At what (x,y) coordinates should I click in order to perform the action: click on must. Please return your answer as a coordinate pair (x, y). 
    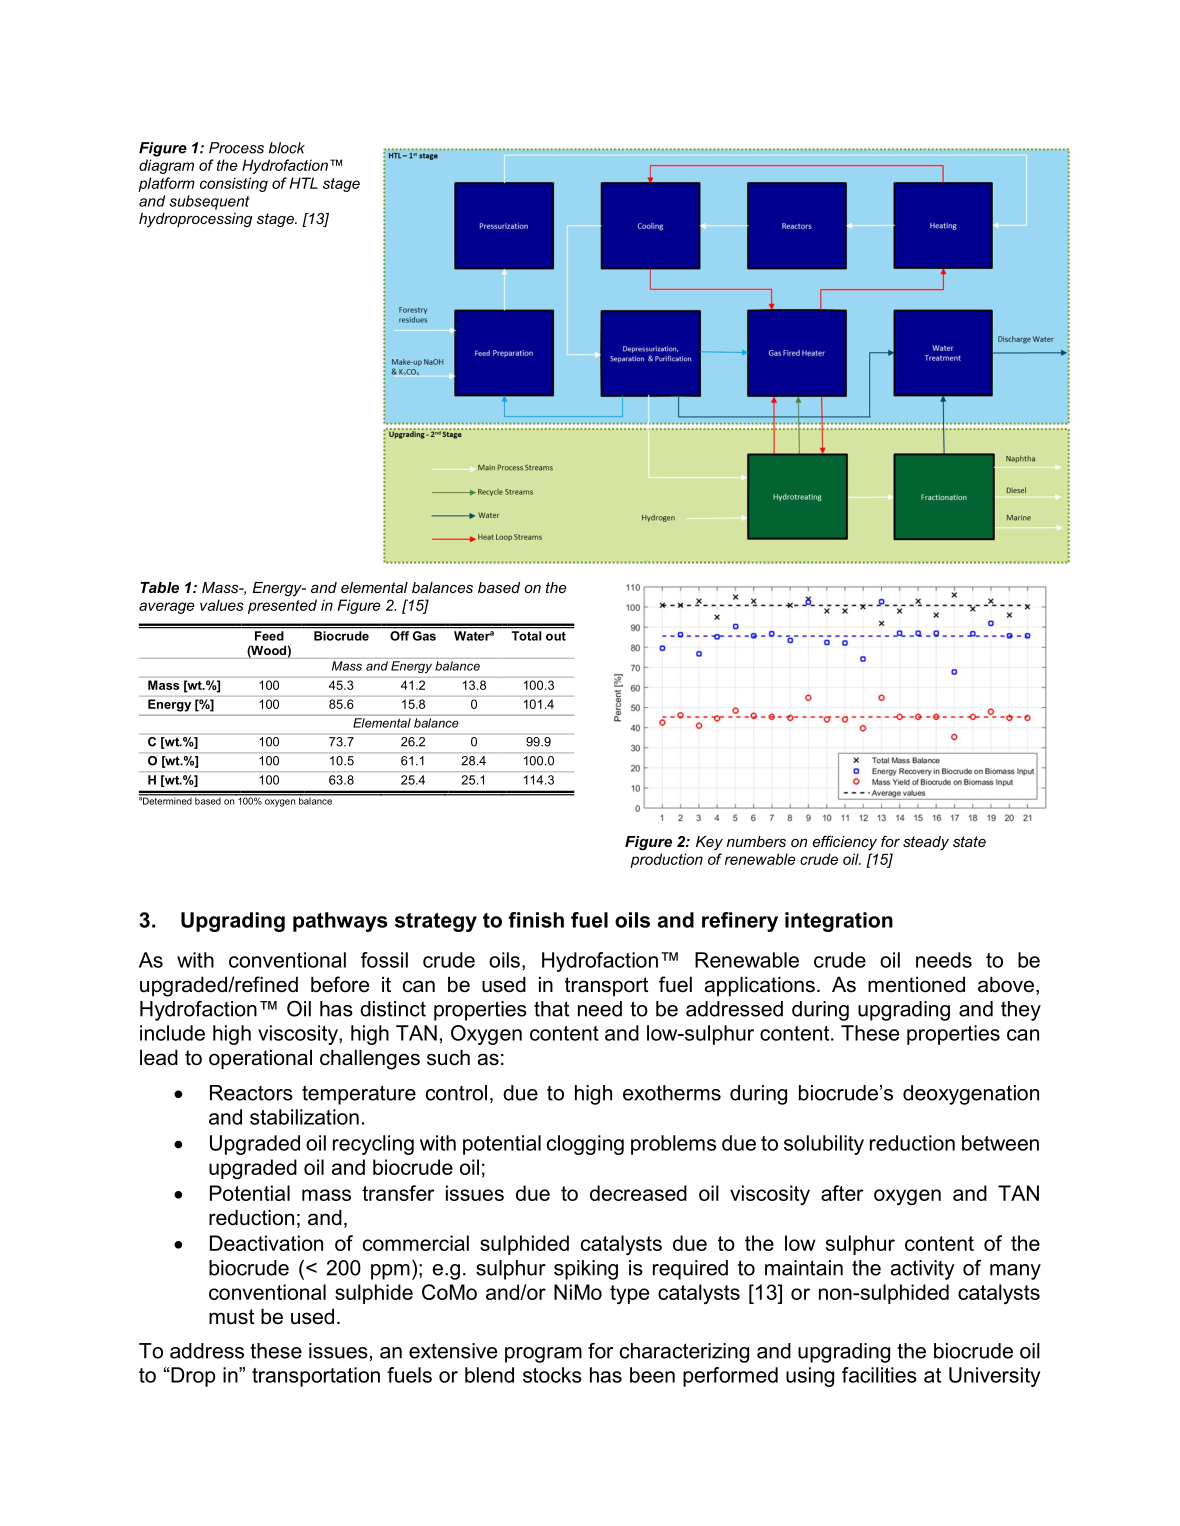
    Looking at the image, I should click on (231, 1317).
